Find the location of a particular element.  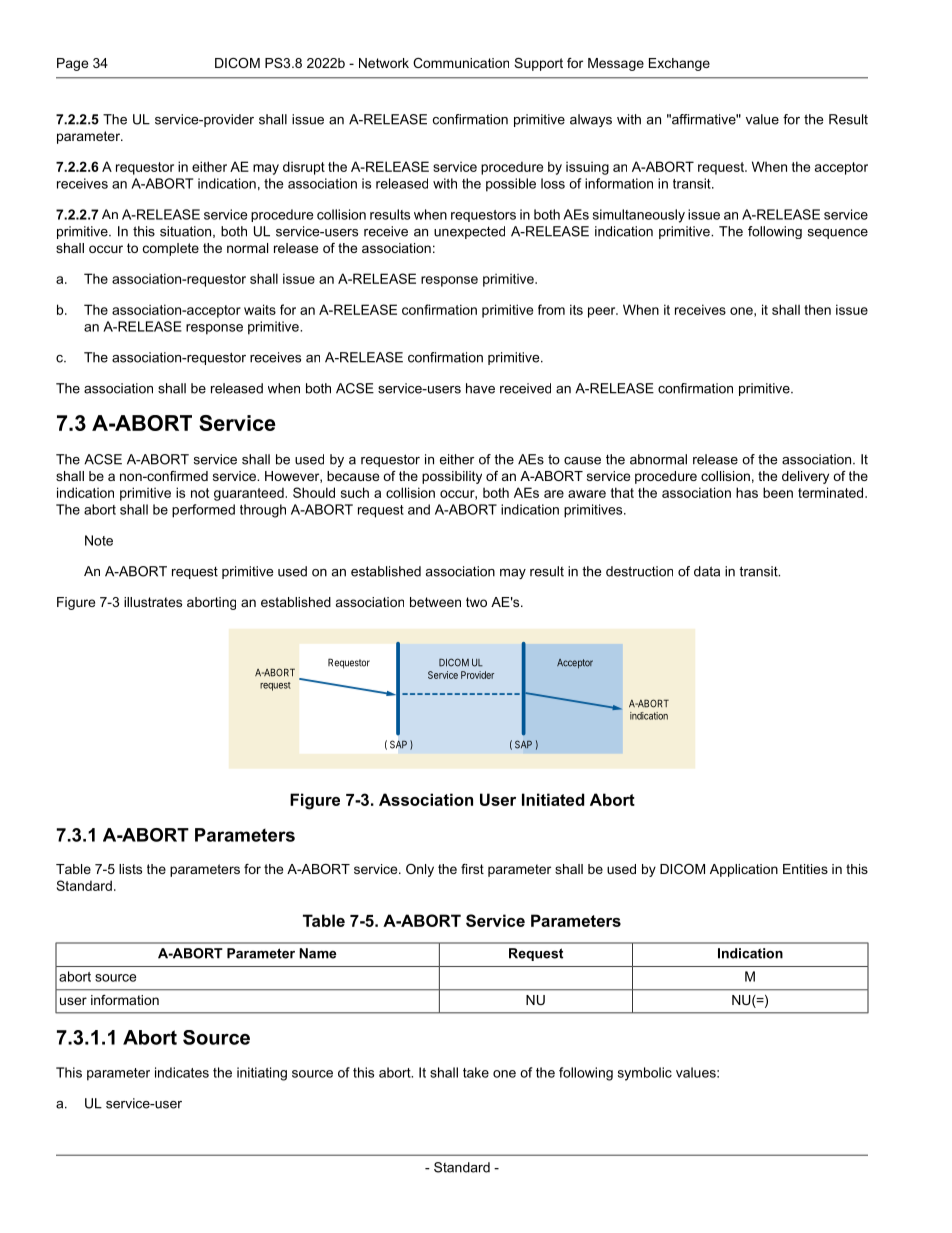

have is located at coordinates (480, 388).
